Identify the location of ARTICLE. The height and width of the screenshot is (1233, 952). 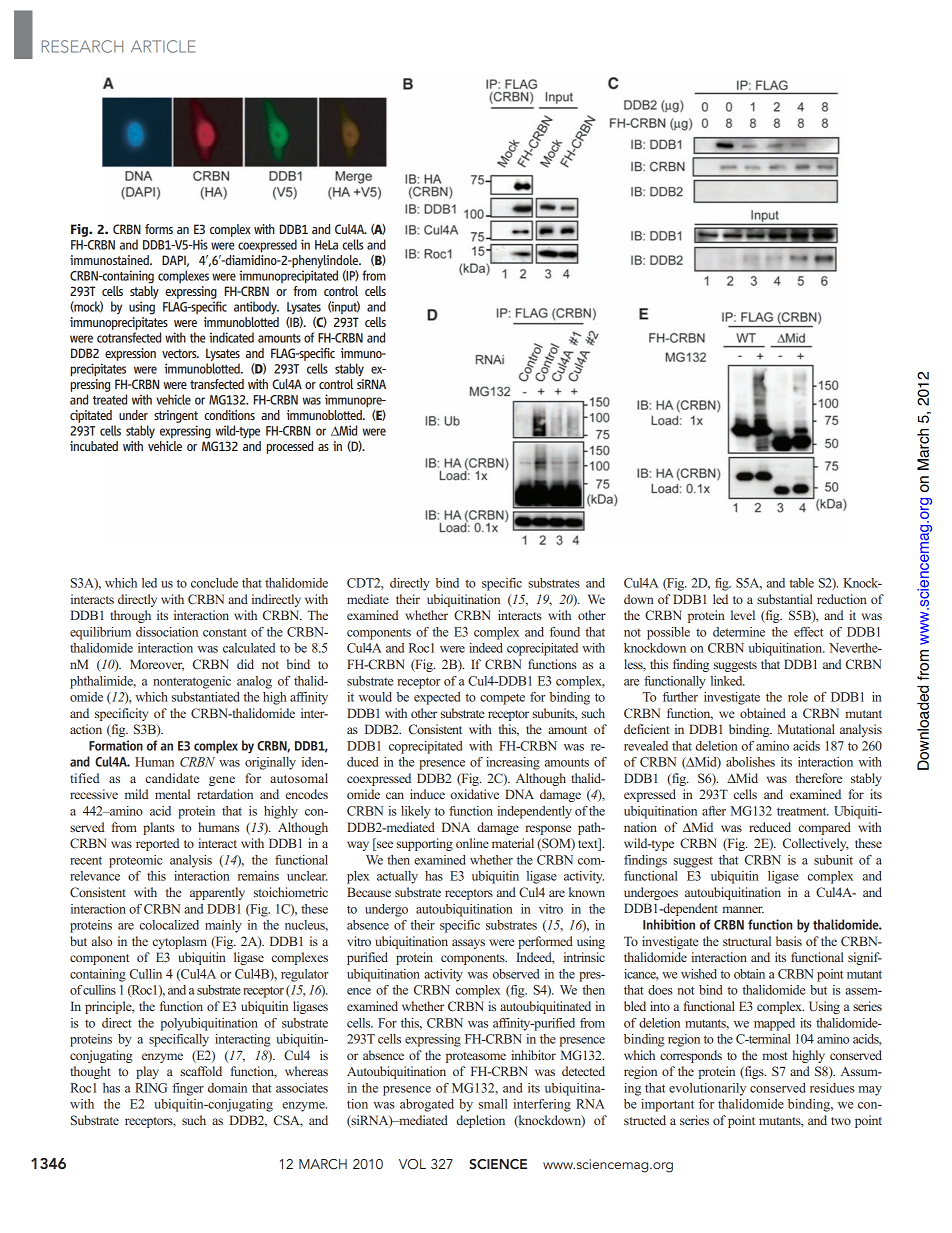
(163, 46).
